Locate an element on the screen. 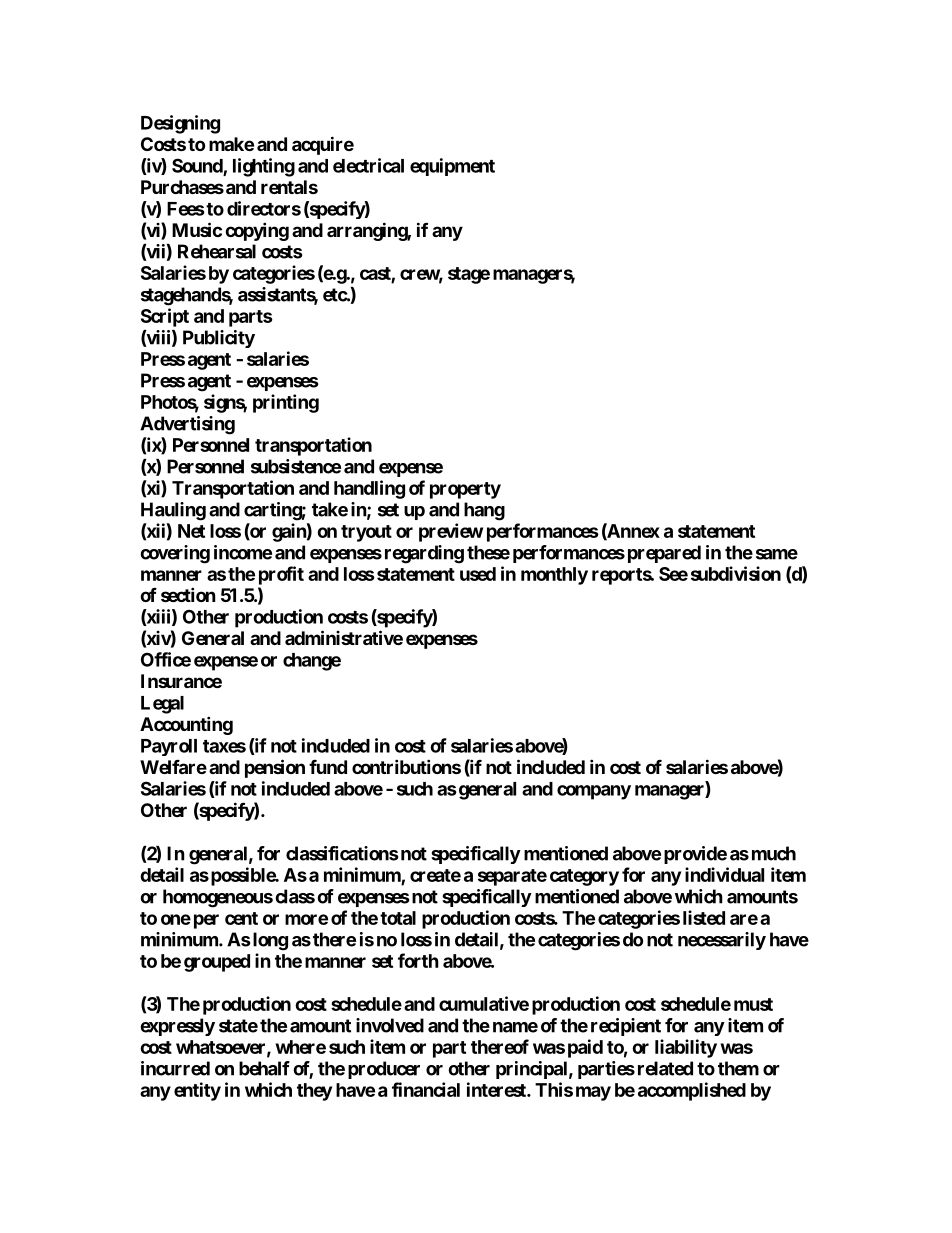 Image resolution: width=952 pixels, height=1233 pixels. interest is located at coordinates (497, 1089).
